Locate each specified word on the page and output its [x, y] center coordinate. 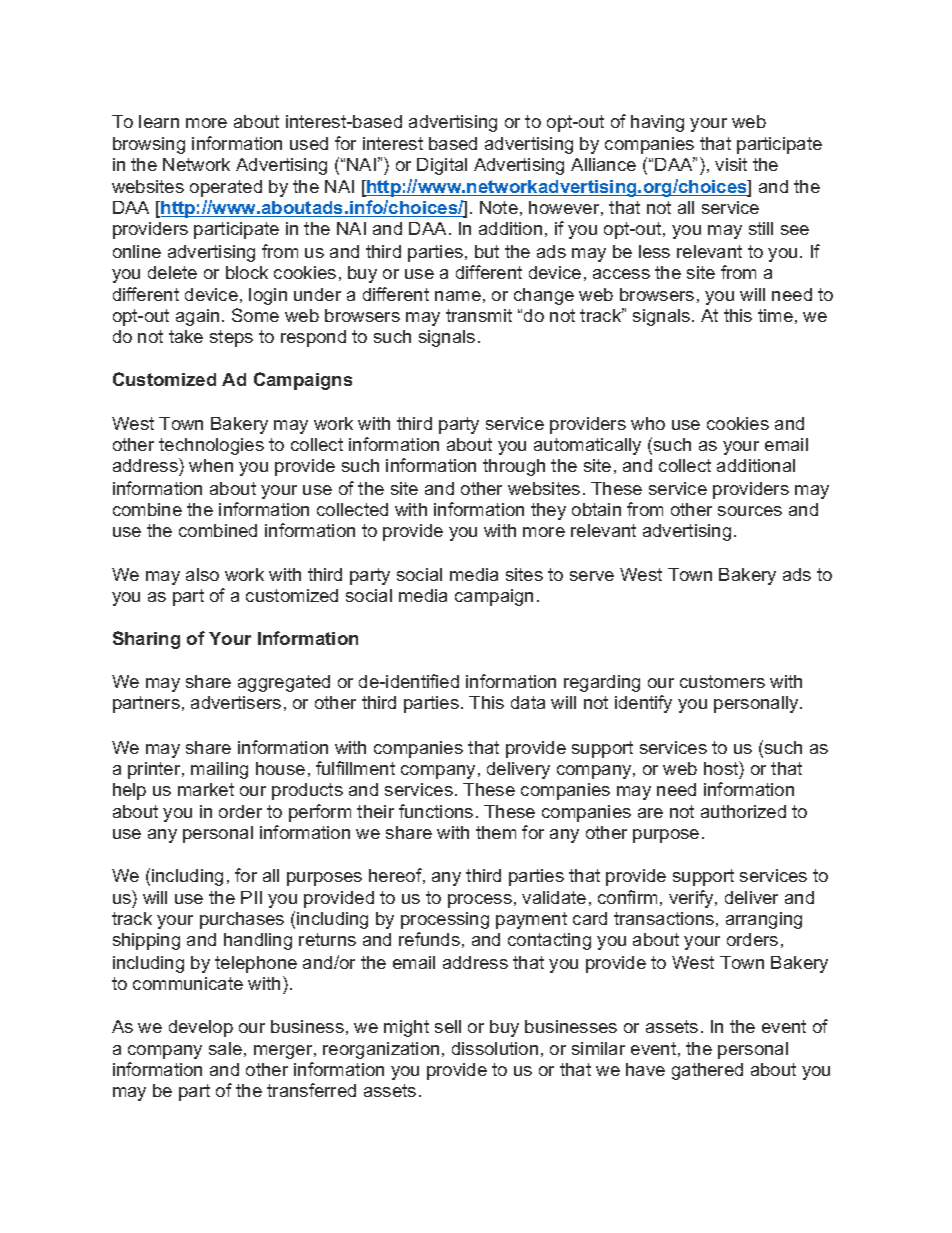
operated [226, 188]
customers [722, 681]
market [206, 789]
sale [225, 1048]
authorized [743, 811]
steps [231, 338]
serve [592, 576]
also [202, 574]
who [648, 423]
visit [731, 164]
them [496, 832]
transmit [479, 315]
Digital [442, 166]
